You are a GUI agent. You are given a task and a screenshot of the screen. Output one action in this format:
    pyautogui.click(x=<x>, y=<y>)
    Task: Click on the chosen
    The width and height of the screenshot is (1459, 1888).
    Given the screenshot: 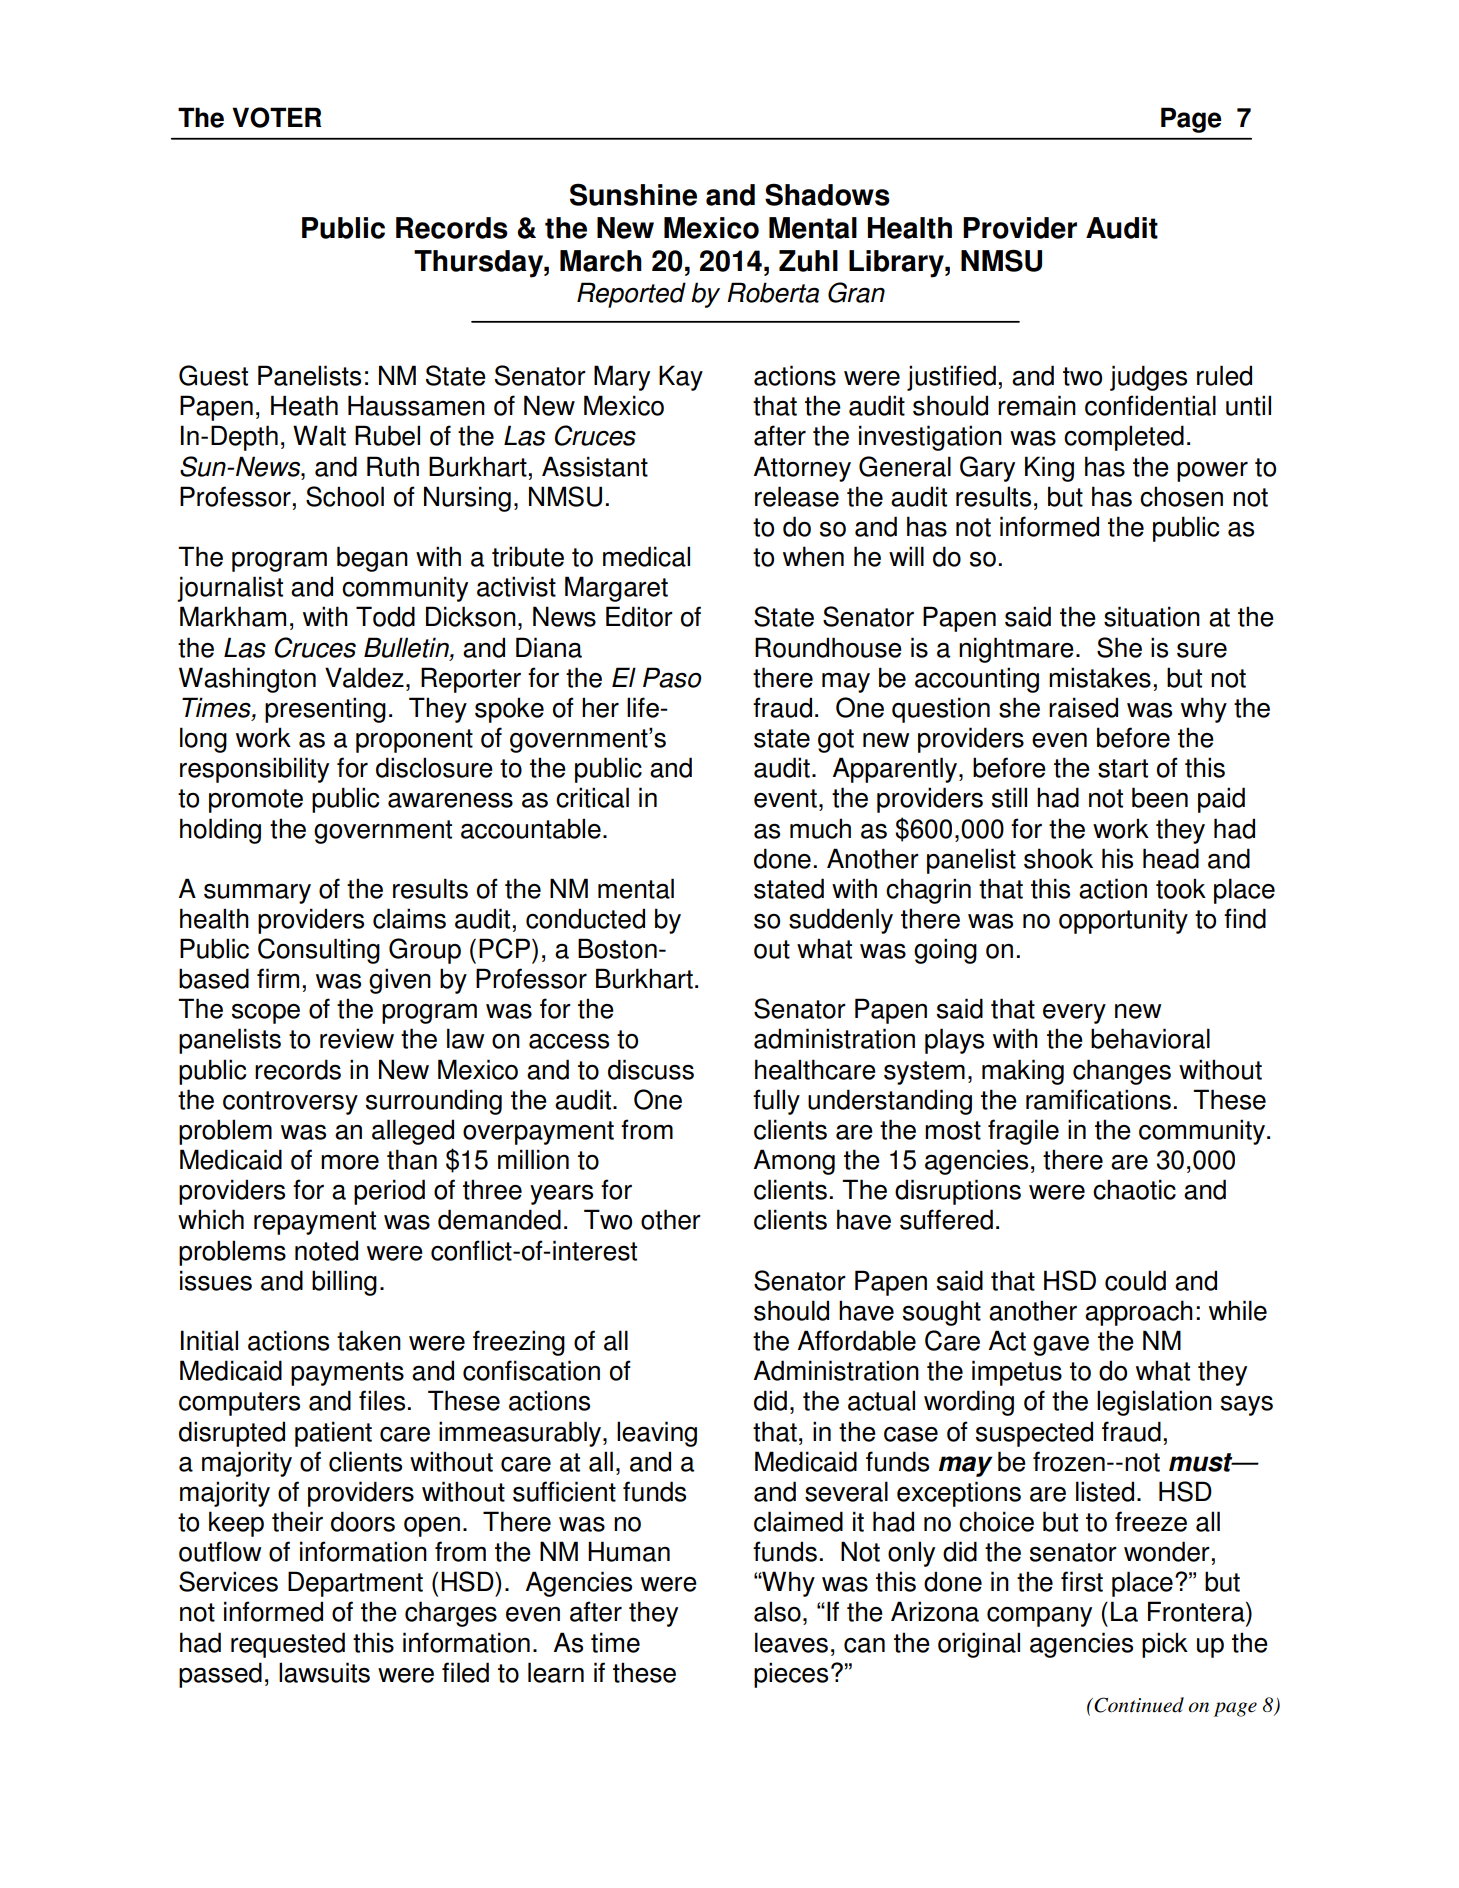 What is the action you would take?
    pyautogui.click(x=1181, y=496)
